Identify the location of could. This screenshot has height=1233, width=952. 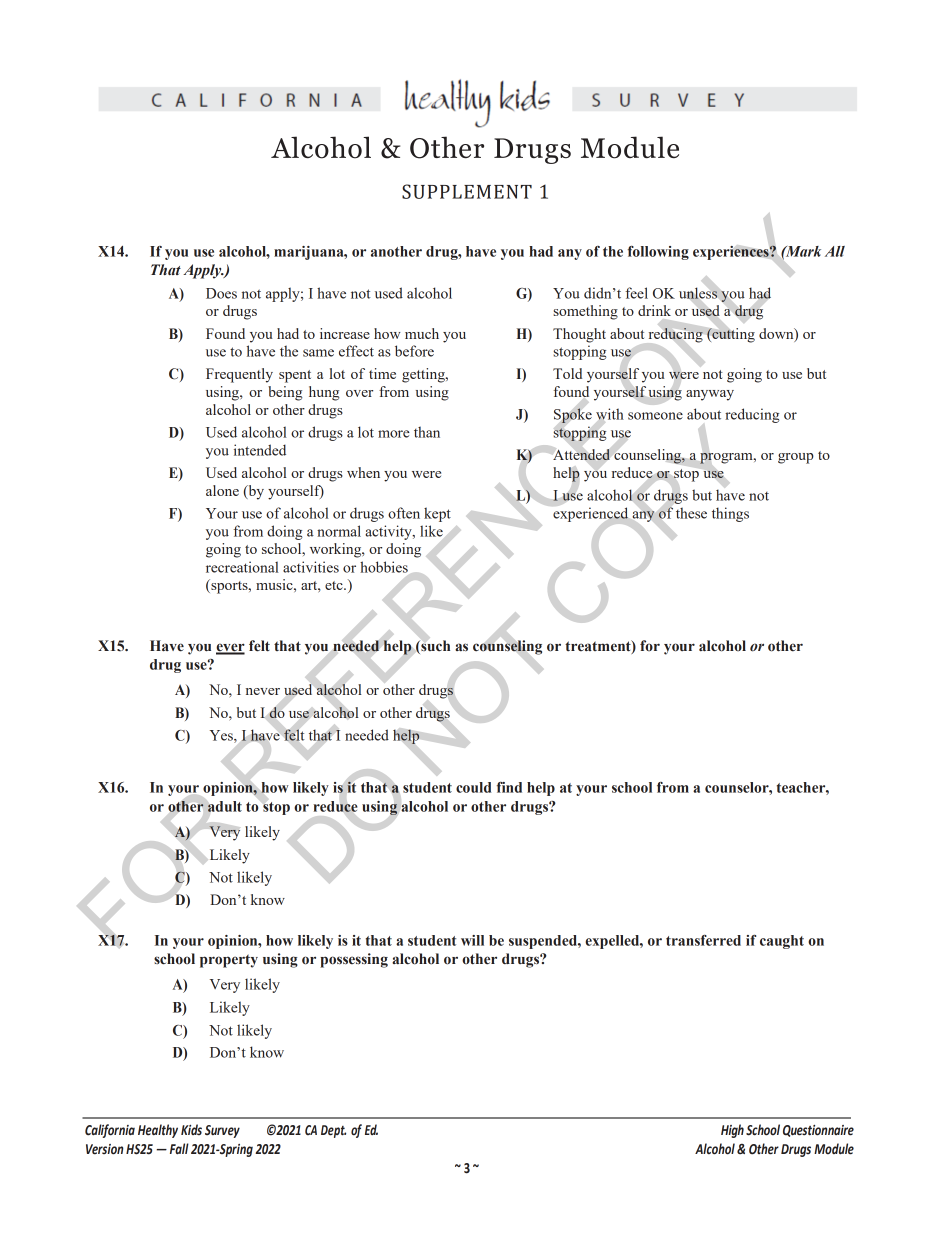
(473, 787).
